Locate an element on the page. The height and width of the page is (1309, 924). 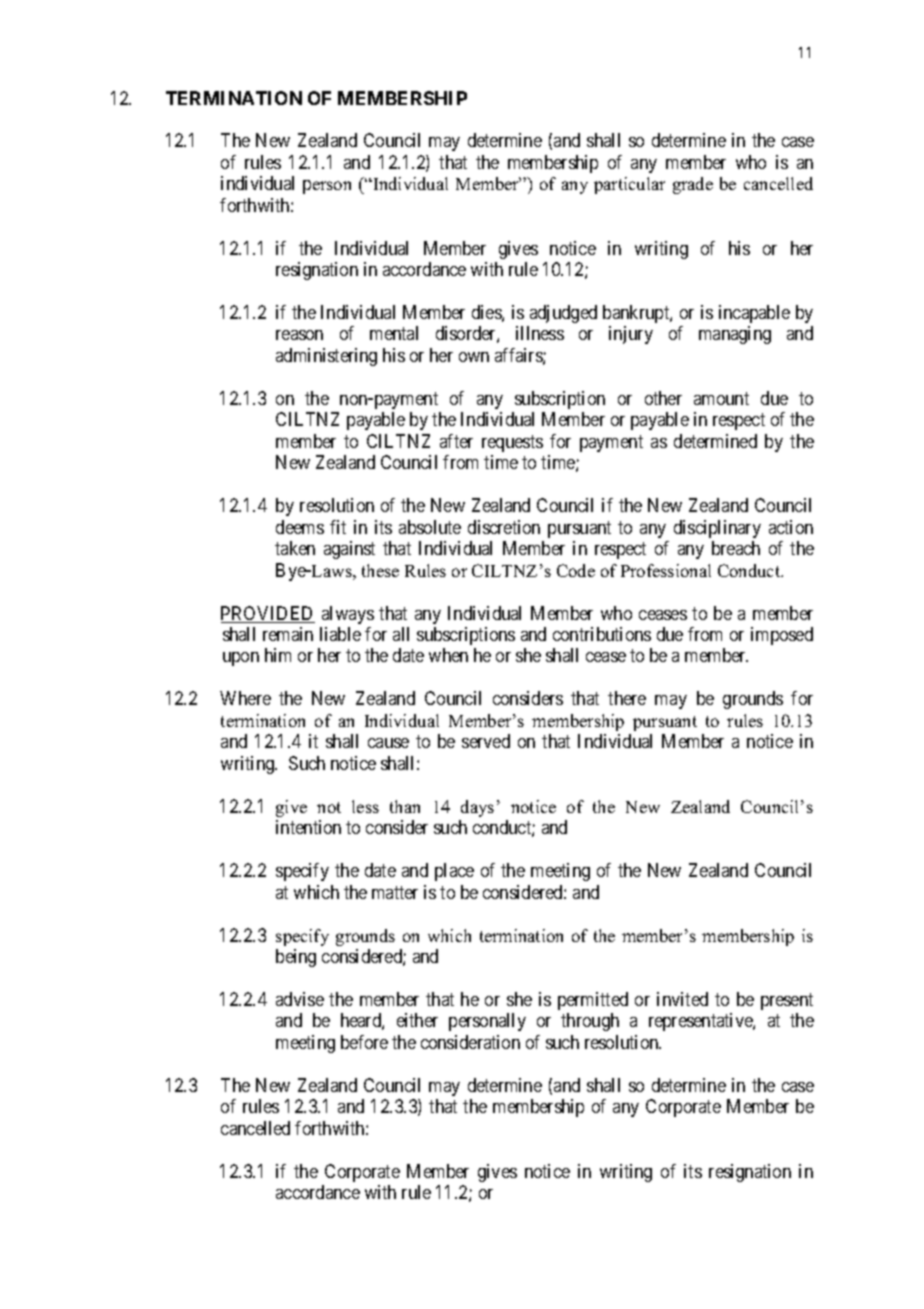
advise is located at coordinates (300, 999).
